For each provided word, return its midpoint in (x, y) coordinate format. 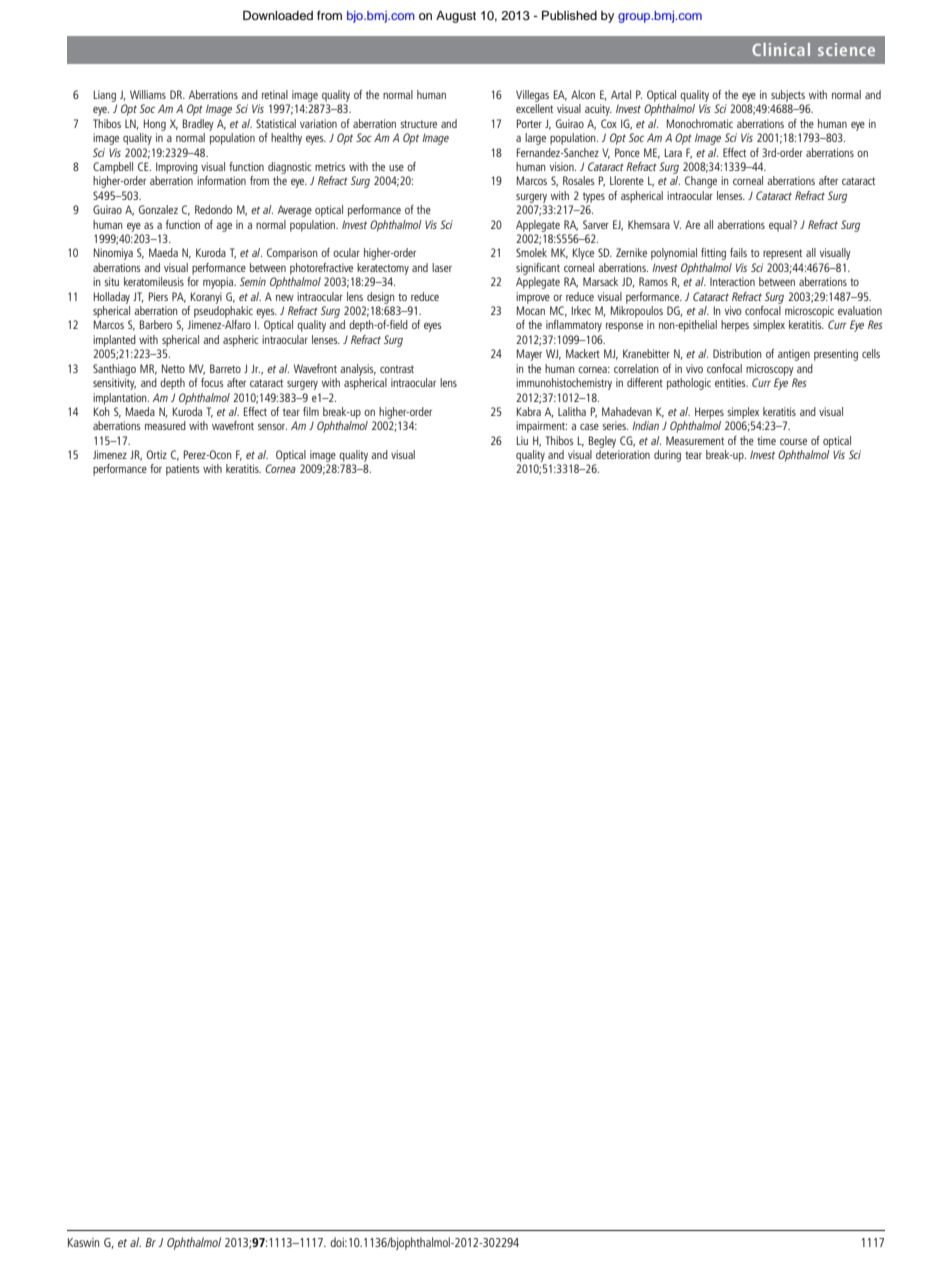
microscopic (809, 312)
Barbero (156, 324)
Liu (522, 440)
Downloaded (278, 15)
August (456, 17)
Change (701, 182)
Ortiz (157, 454)
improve (533, 298)
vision (563, 166)
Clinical (781, 49)
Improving (177, 168)
